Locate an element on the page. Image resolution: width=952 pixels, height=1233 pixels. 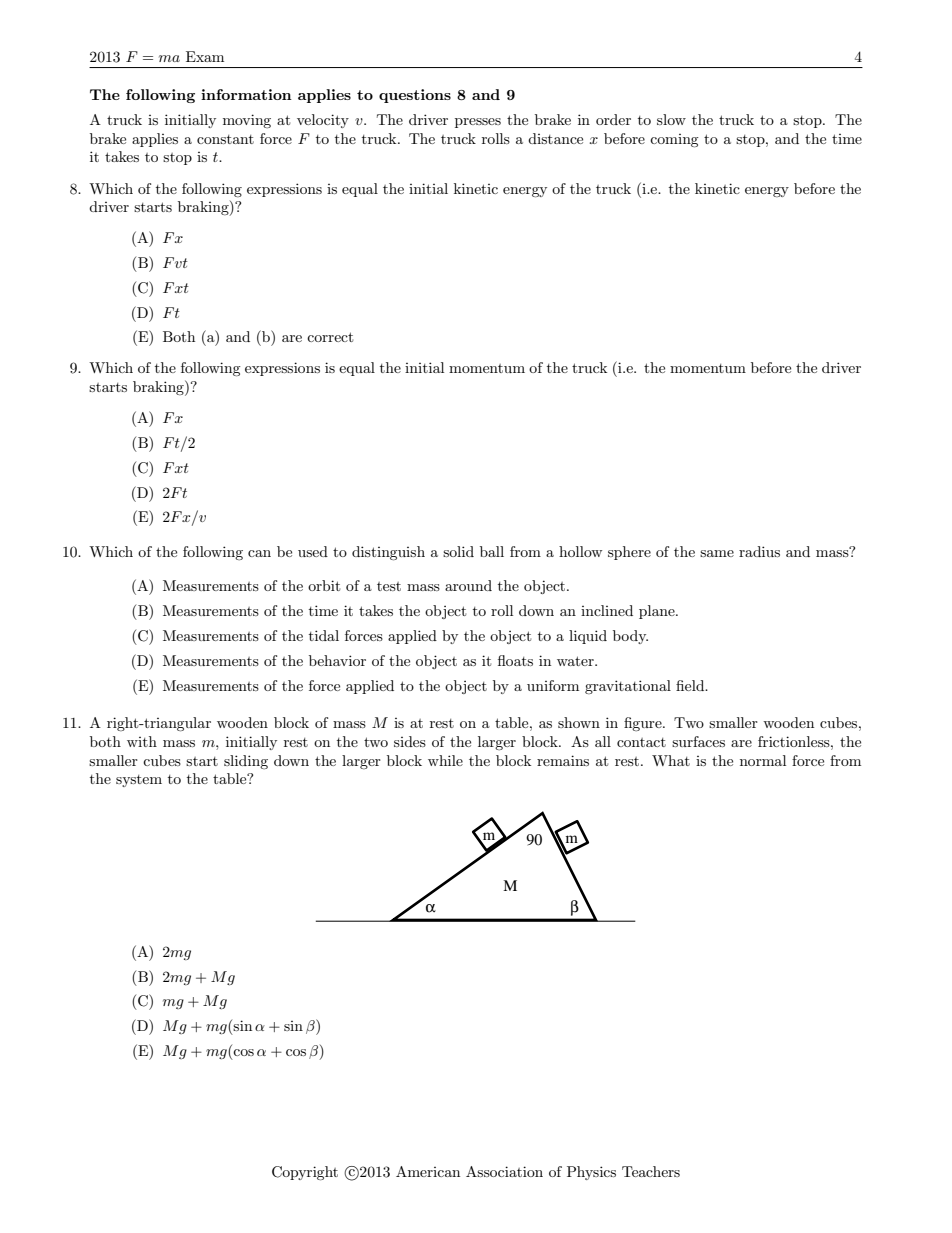
slow is located at coordinates (671, 119).
